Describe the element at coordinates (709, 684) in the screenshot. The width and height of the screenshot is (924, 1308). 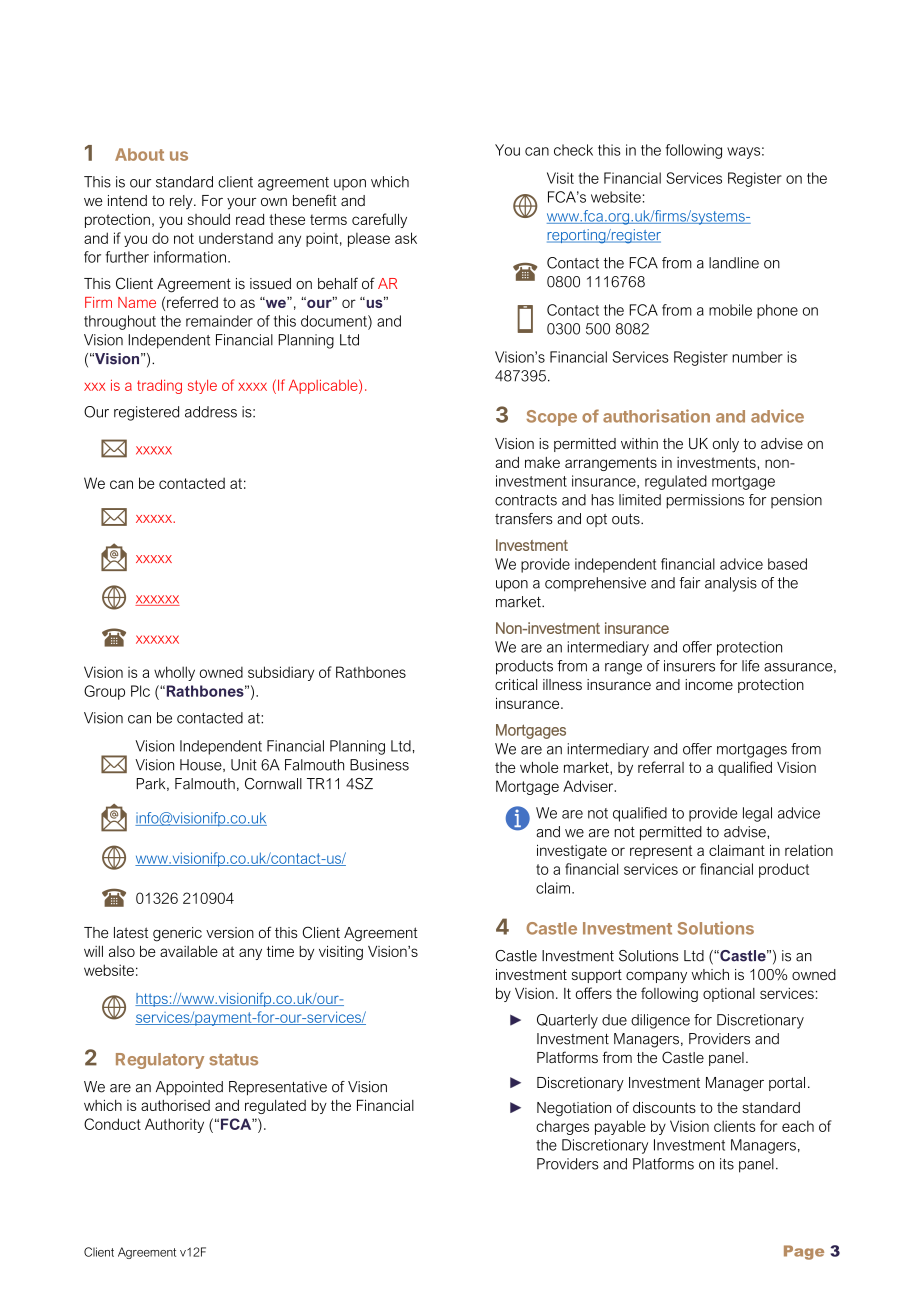
I see `income` at that location.
